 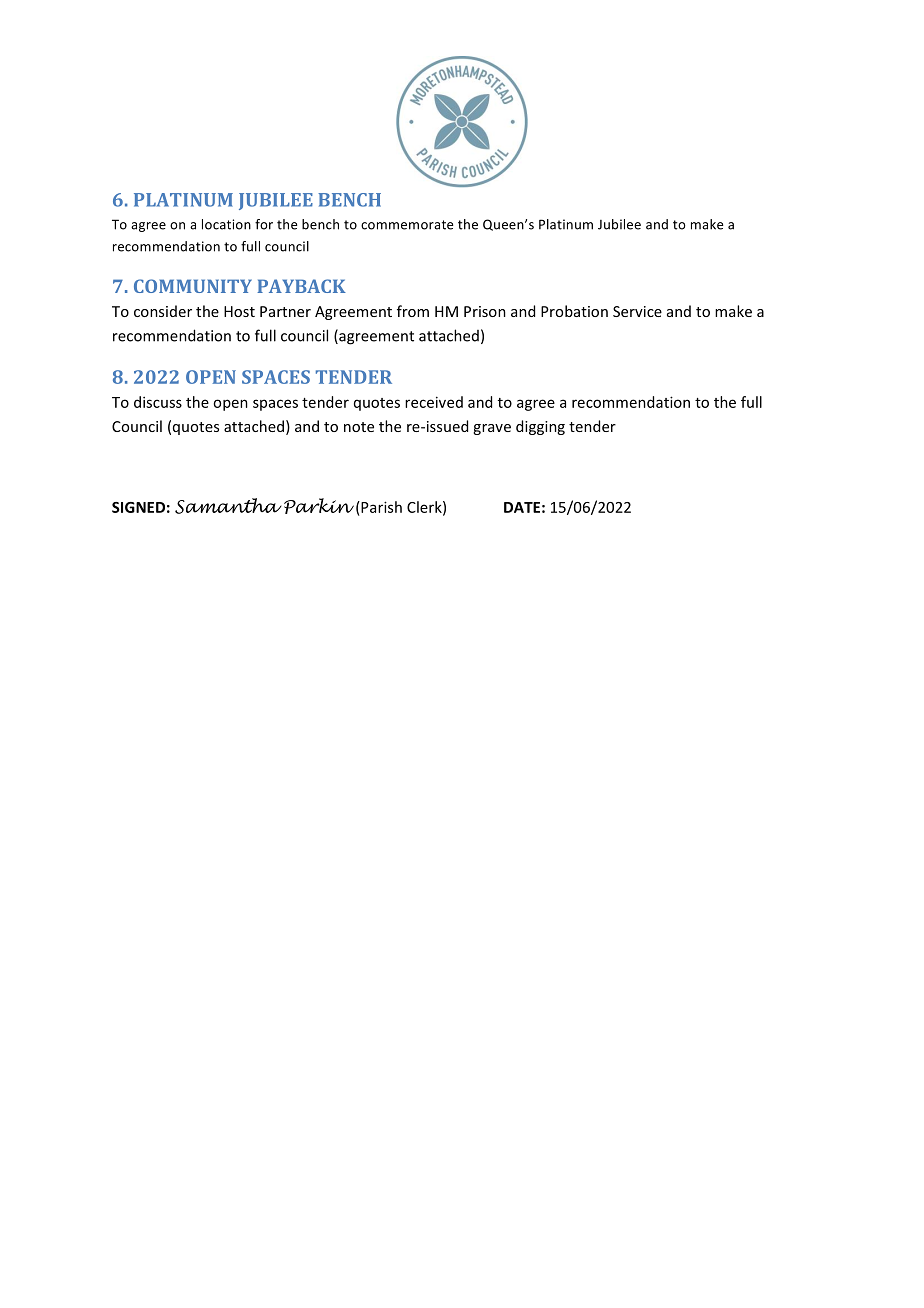 I want to click on commemorate, so click(x=407, y=225).
